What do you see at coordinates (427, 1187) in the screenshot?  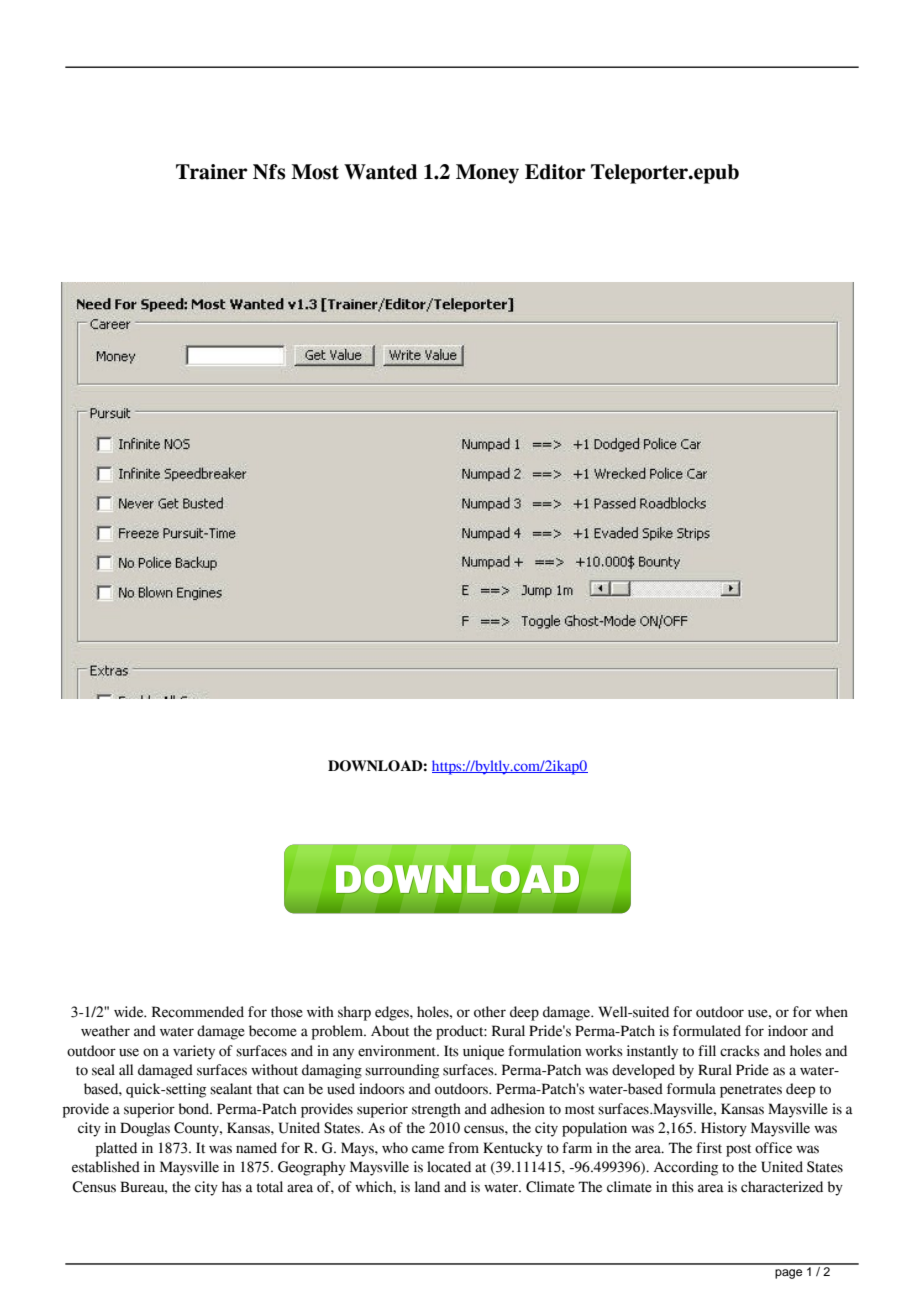 I see `land` at bounding box center [427, 1187].
